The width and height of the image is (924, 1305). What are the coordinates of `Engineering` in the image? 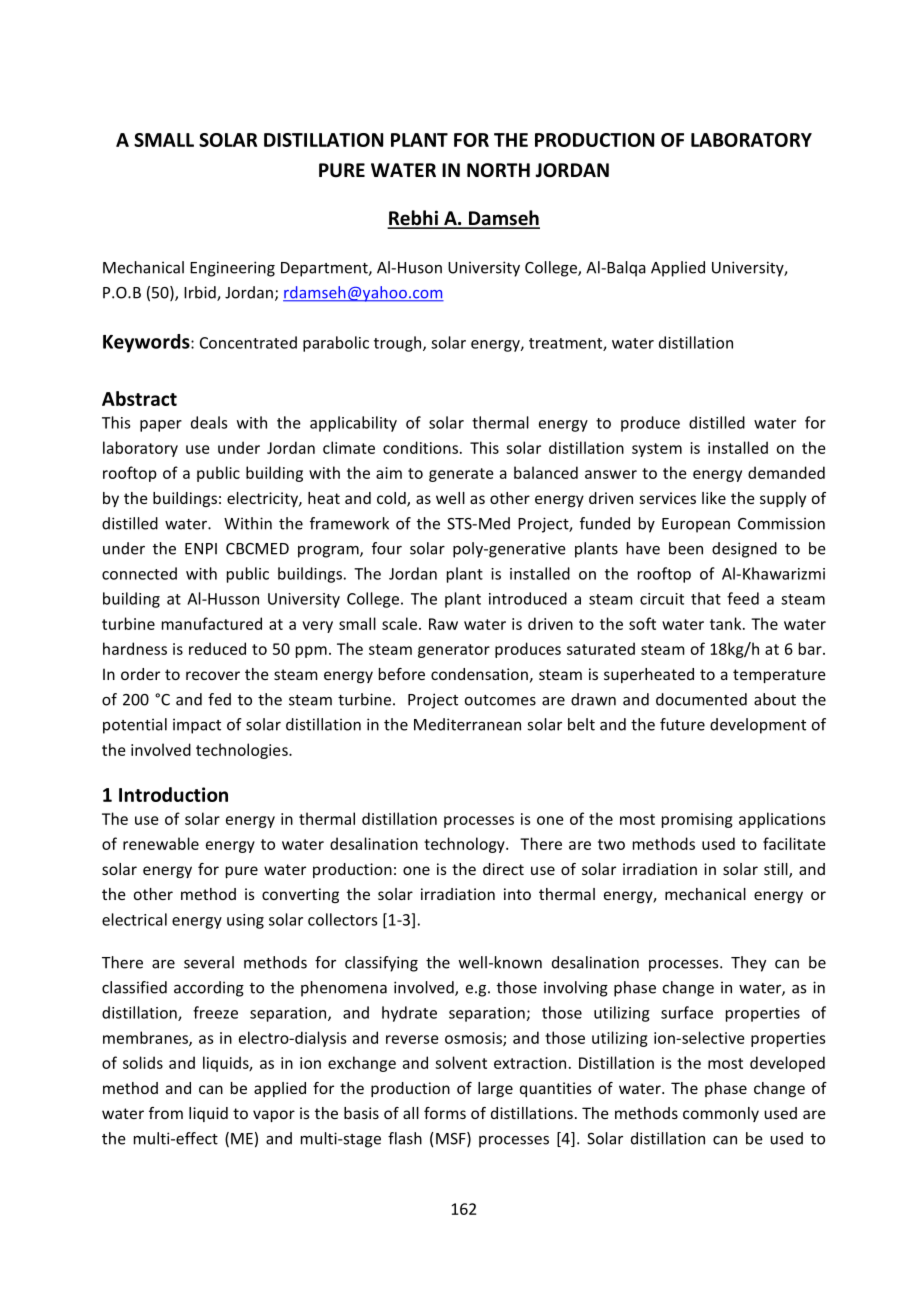 It's located at (232, 269).
